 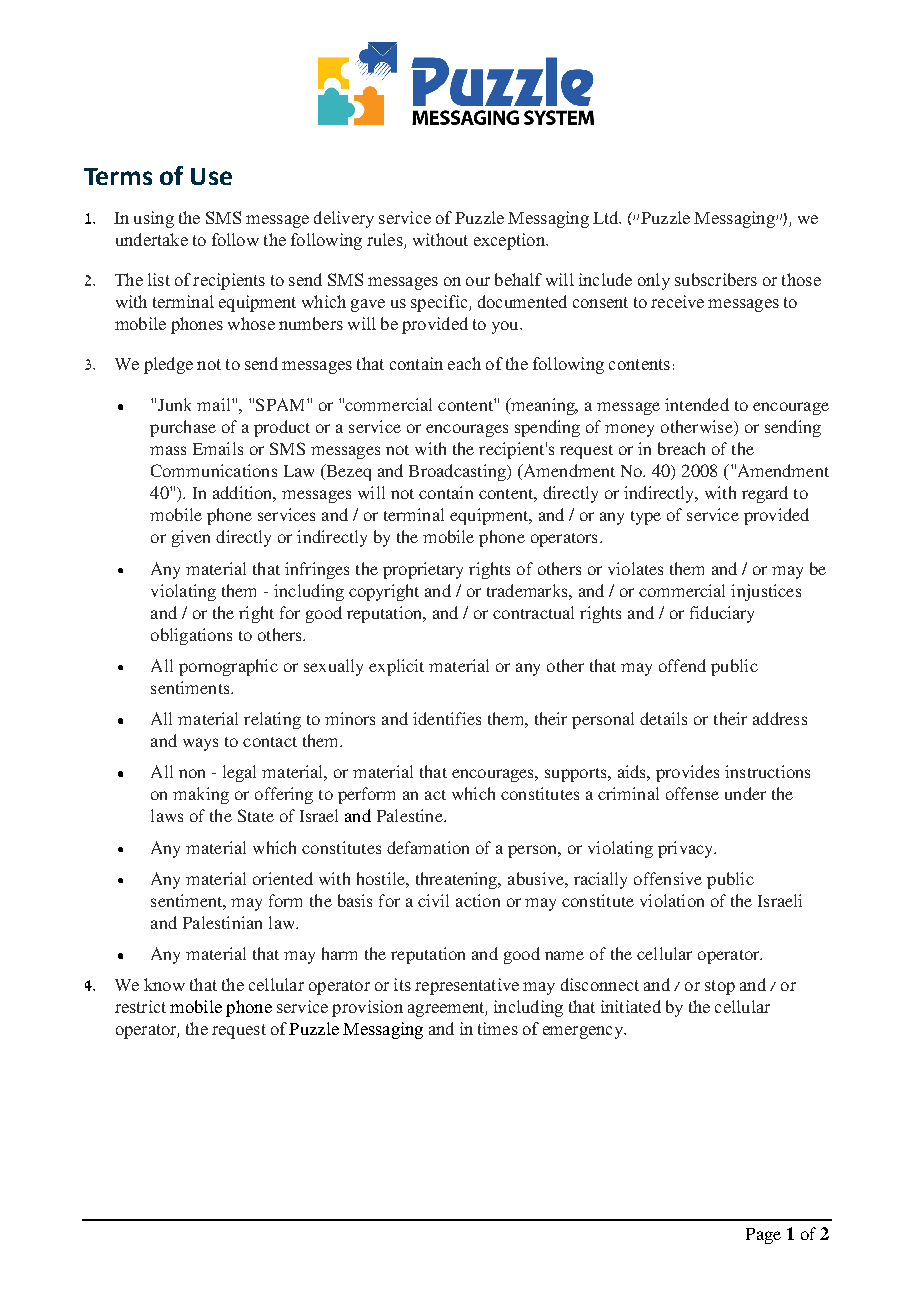 What do you see at coordinates (498, 1028) in the page?
I see `times` at bounding box center [498, 1028].
